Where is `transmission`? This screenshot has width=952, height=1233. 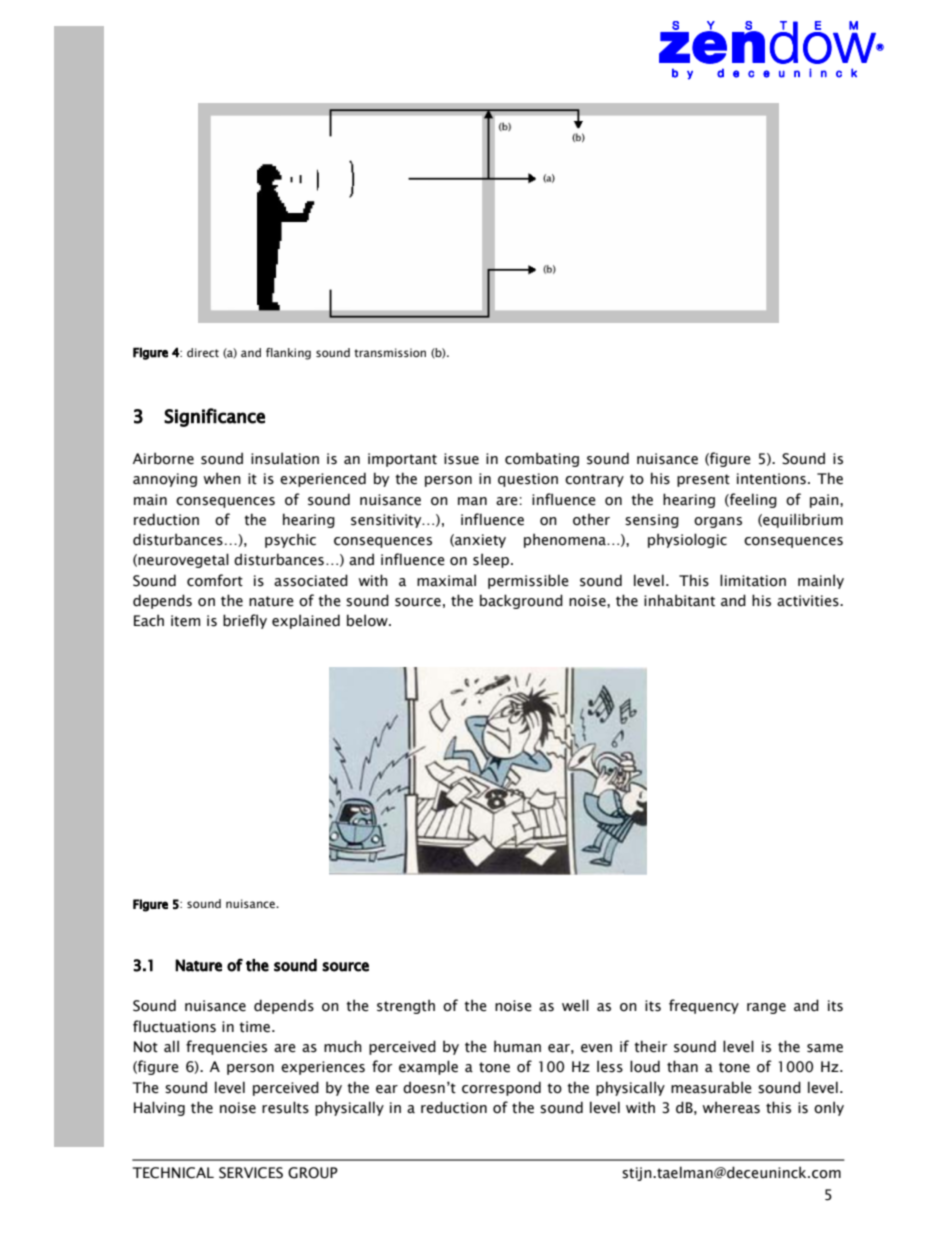 transmission is located at coordinates (390, 352).
